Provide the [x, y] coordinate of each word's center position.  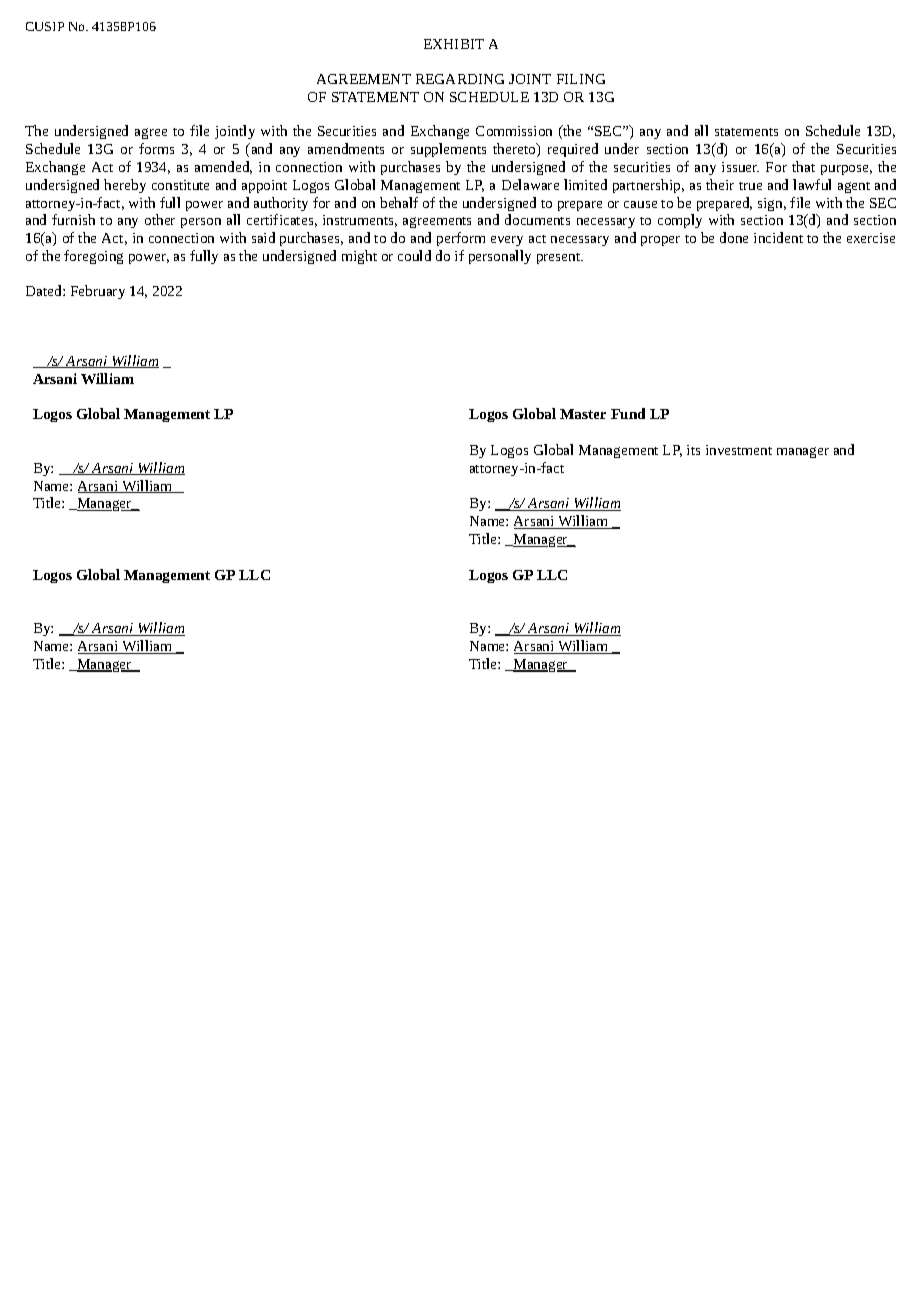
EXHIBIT [454, 44]
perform [461, 239]
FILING [581, 79]
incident [778, 237]
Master [583, 414]
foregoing [93, 257]
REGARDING [460, 79]
